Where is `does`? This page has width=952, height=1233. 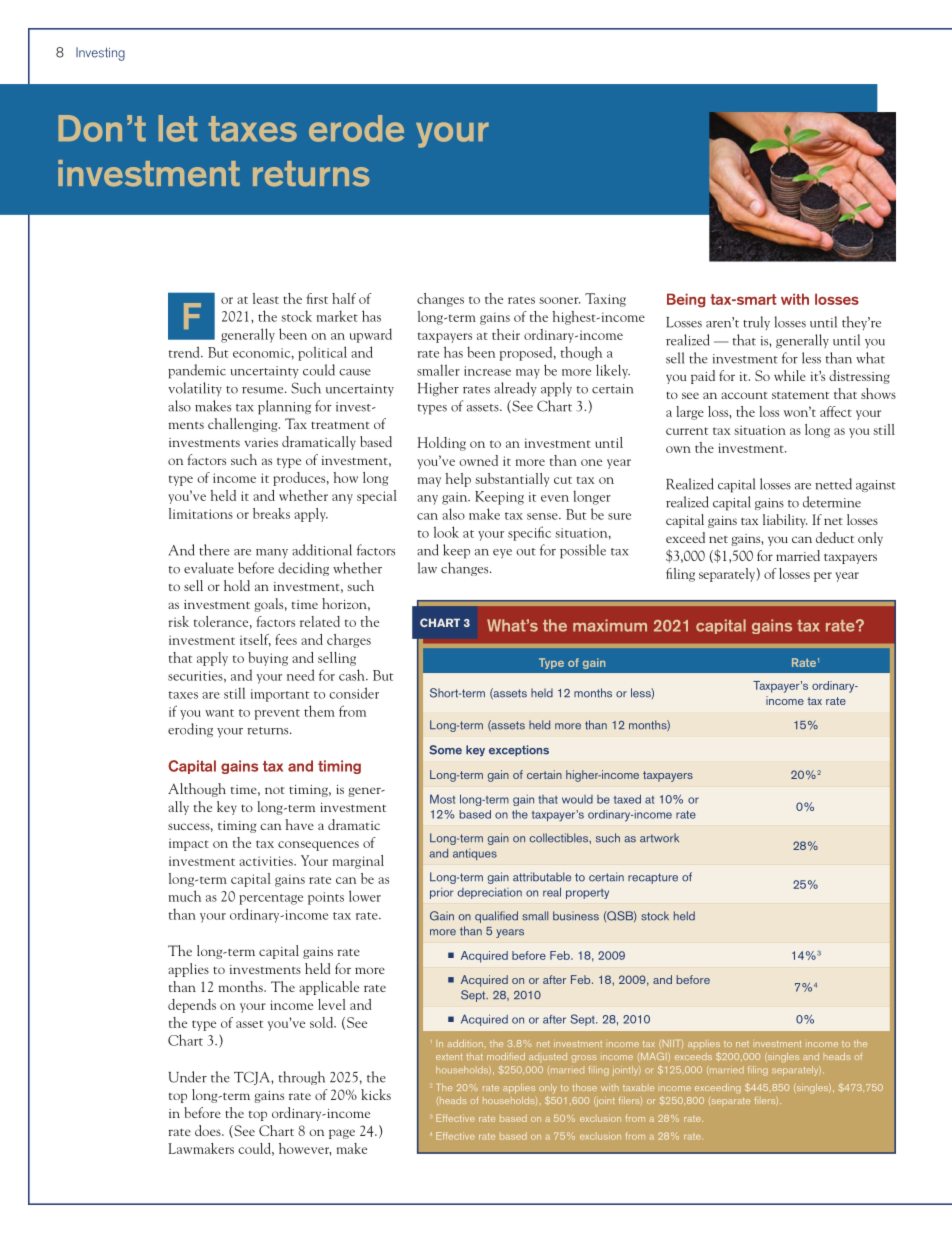
does is located at coordinates (209, 1130).
